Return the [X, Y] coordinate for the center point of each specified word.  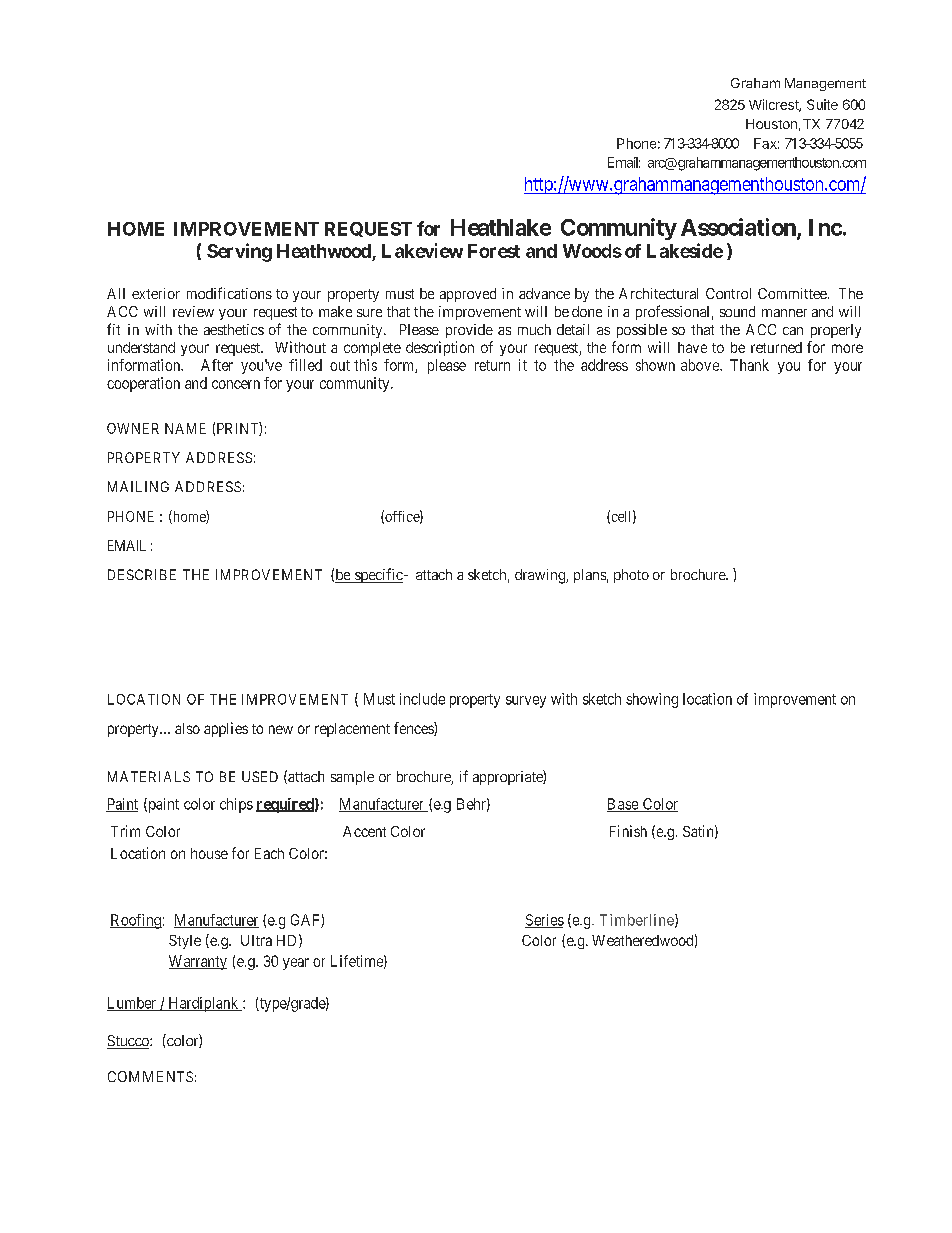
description [440, 348]
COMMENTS [150, 1076]
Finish [628, 831]
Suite [822, 104]
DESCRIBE [142, 574]
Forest [494, 251]
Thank [749, 365]
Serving [239, 252]
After [217, 365]
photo [631, 576]
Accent [364, 831]
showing [652, 700]
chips [236, 805]
